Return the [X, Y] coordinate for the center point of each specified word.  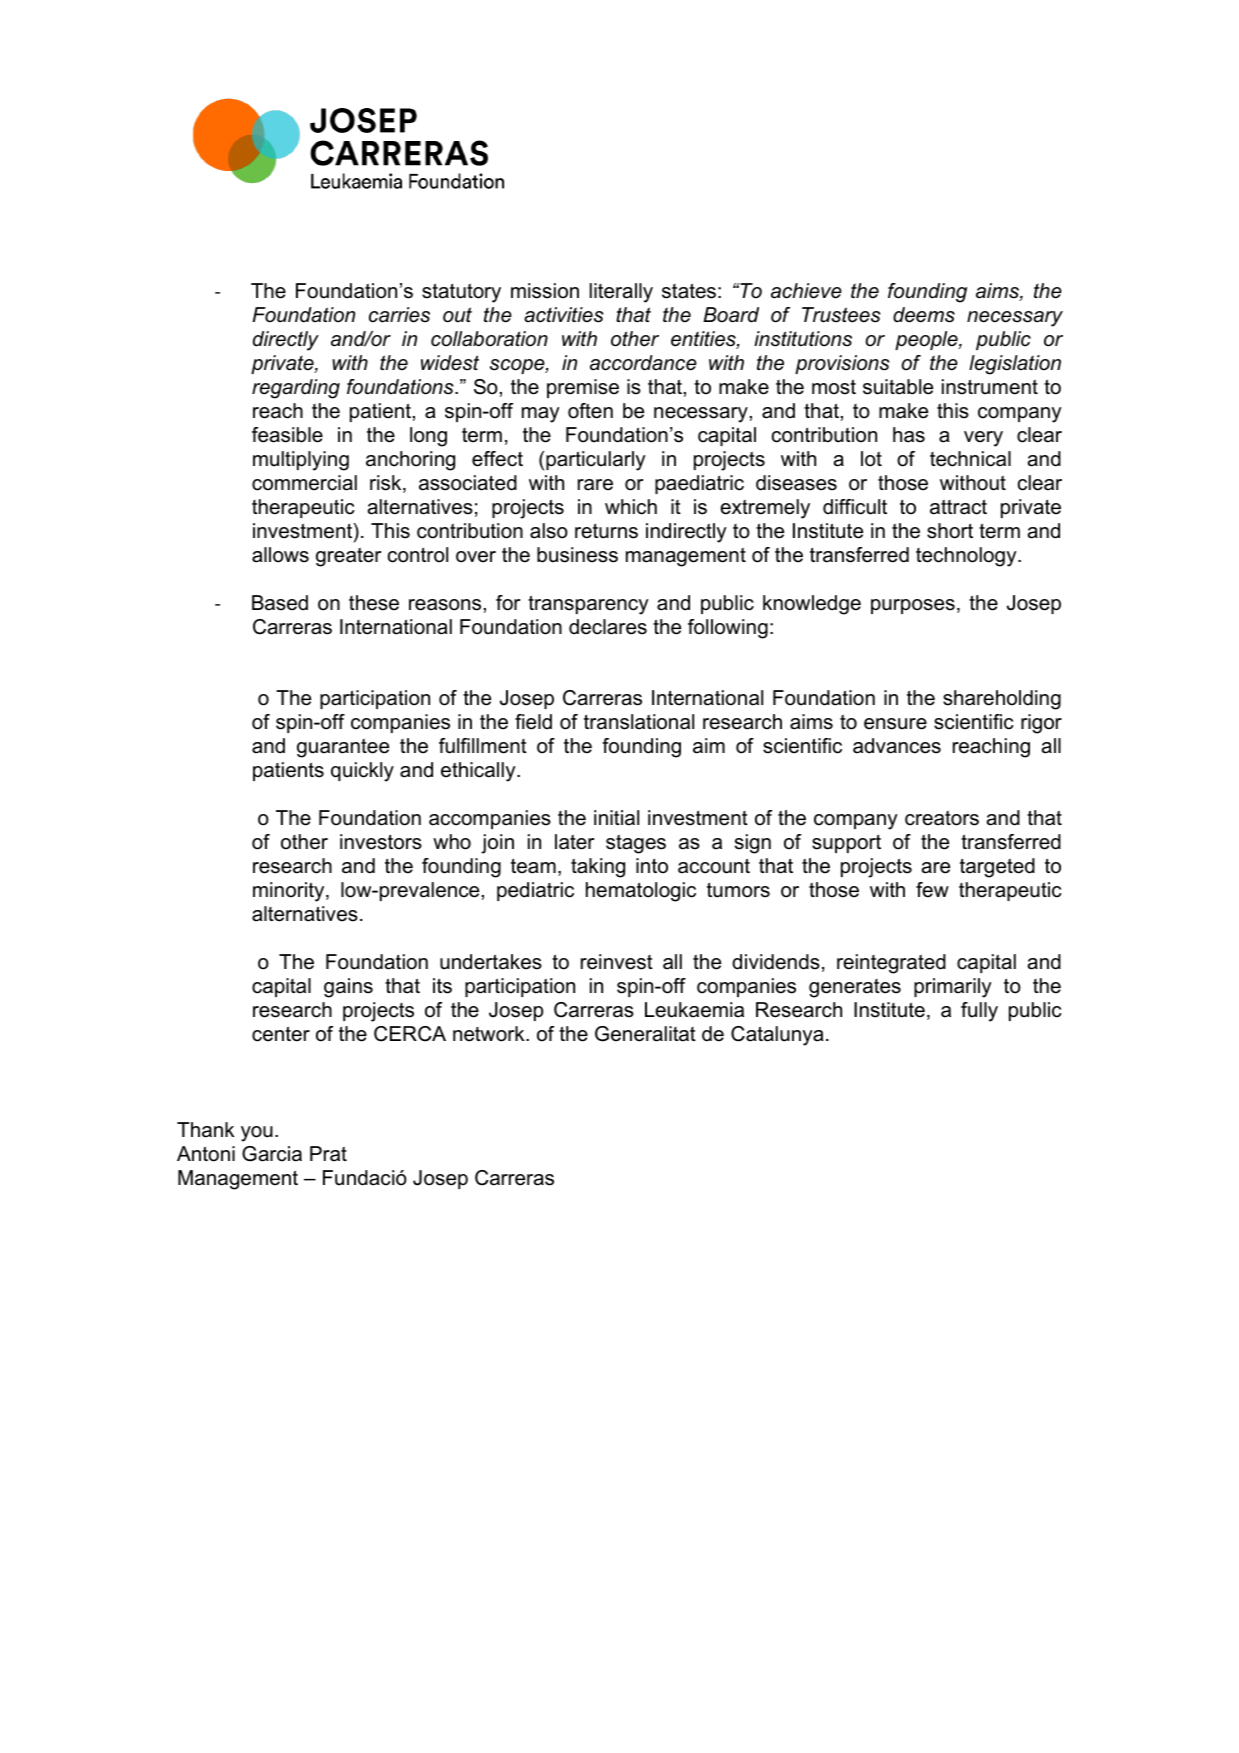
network [490, 1034]
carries [399, 315]
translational [639, 722]
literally [621, 293]
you [257, 1134]
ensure [895, 724]
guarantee [343, 748]
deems [924, 315]
